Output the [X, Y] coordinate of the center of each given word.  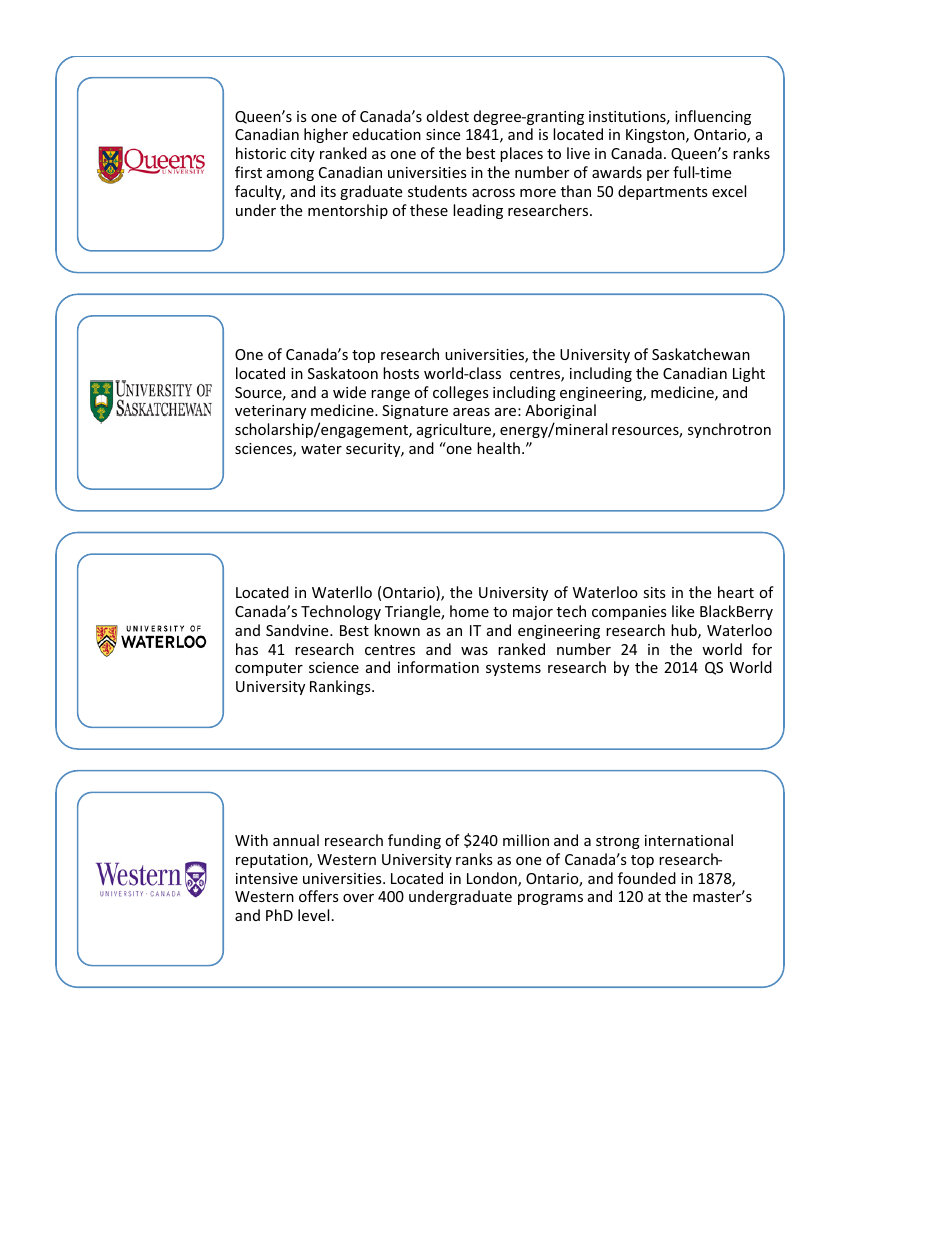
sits [654, 592]
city [302, 155]
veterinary [270, 412]
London [493, 879]
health [498, 448]
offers [319, 896]
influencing [713, 117]
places [521, 154]
